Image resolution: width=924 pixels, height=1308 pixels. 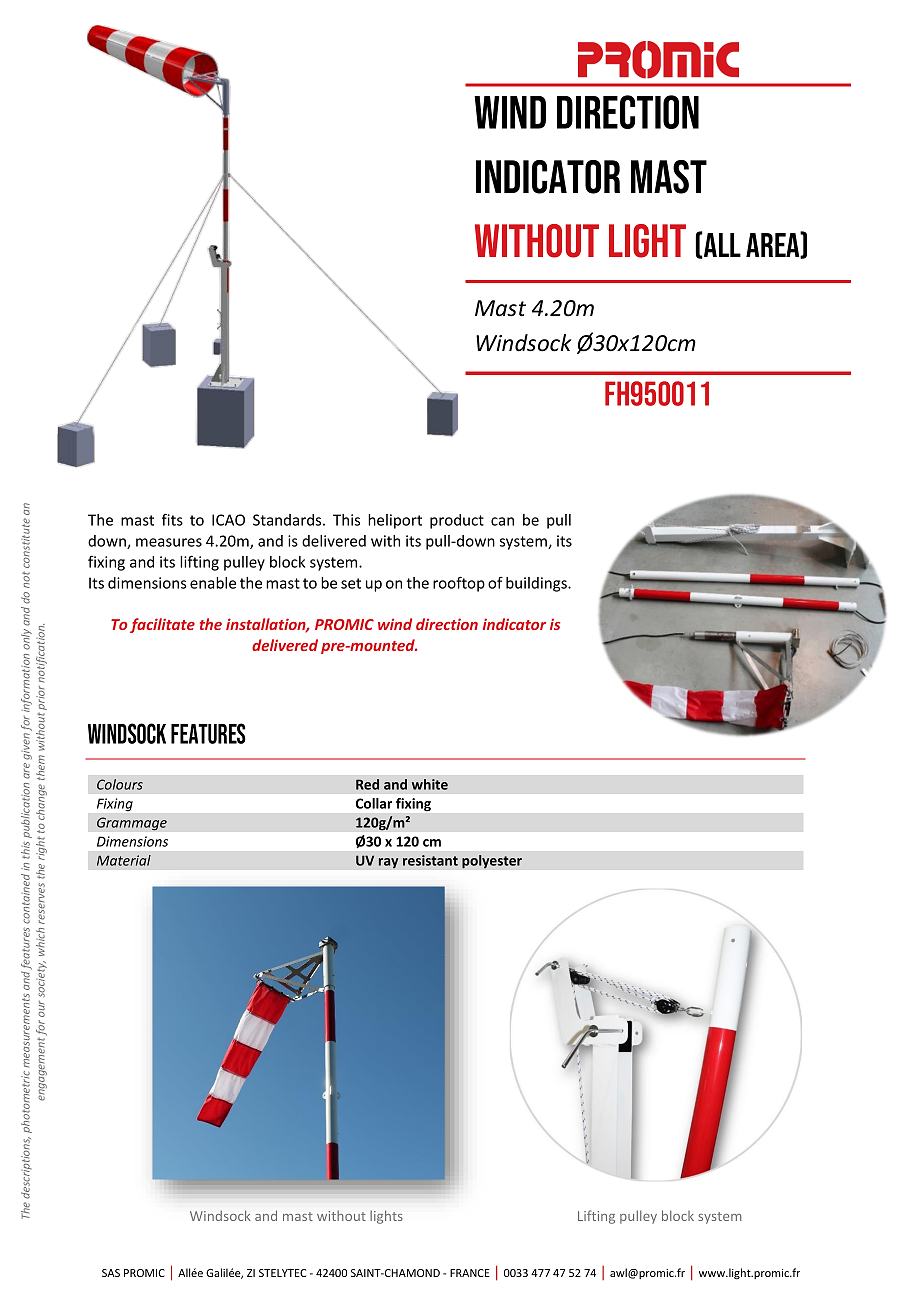 I want to click on Material, so click(x=124, y=860).
